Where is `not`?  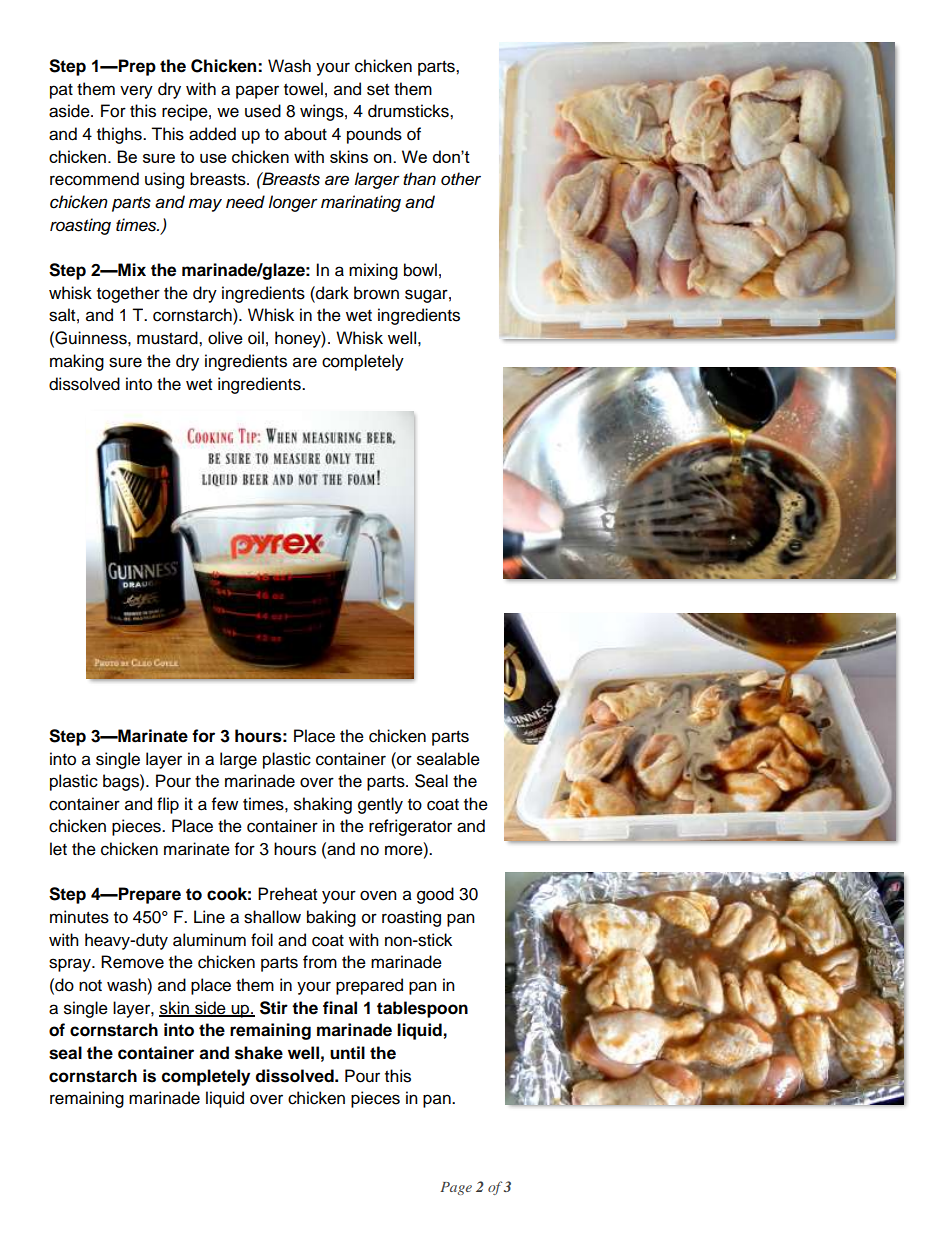
not is located at coordinates (90, 986).
